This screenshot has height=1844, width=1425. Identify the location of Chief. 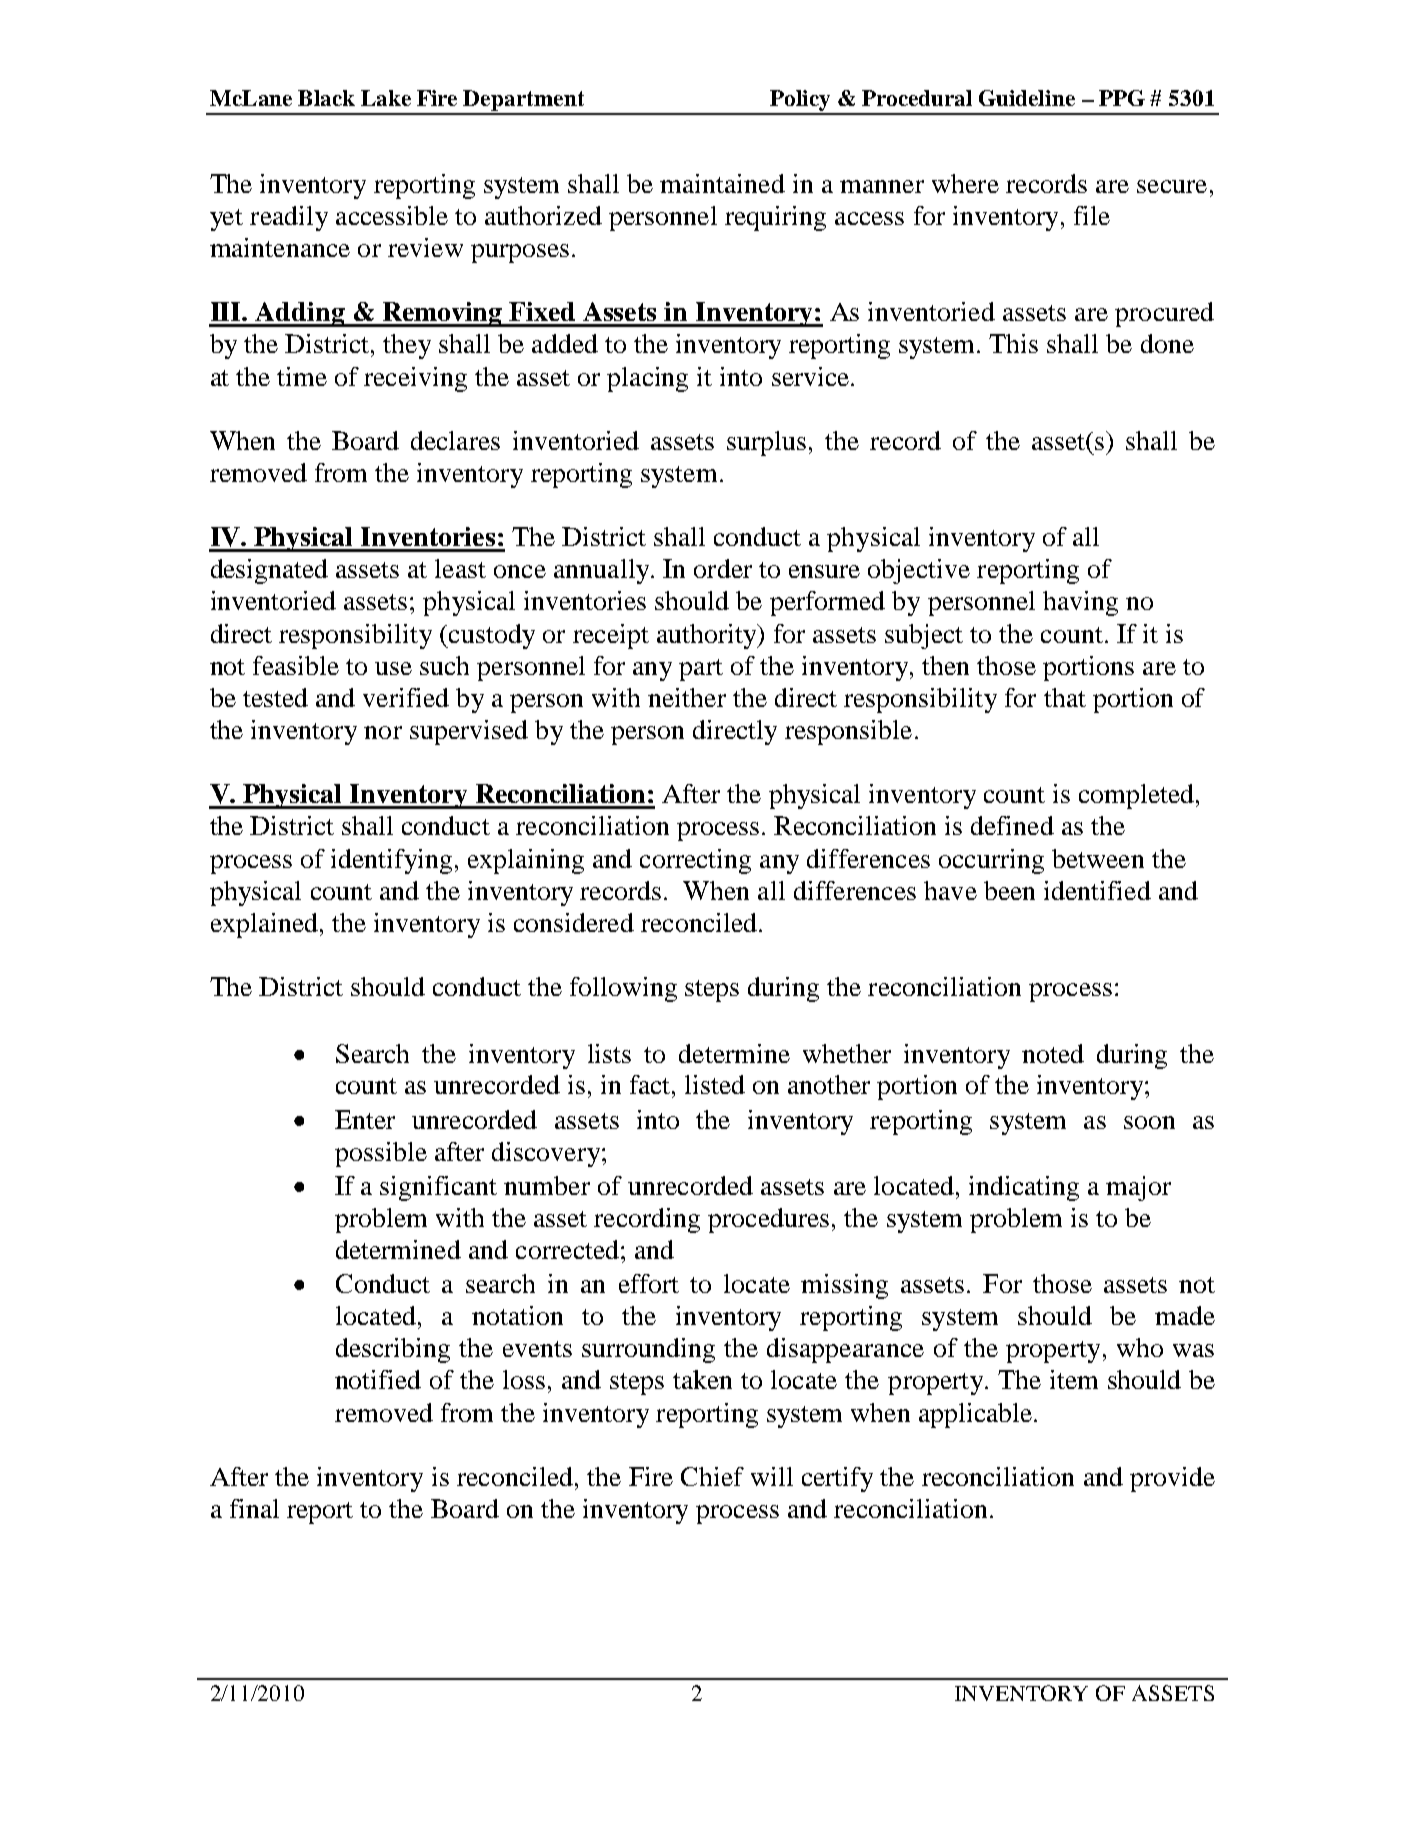
(712, 1476).
